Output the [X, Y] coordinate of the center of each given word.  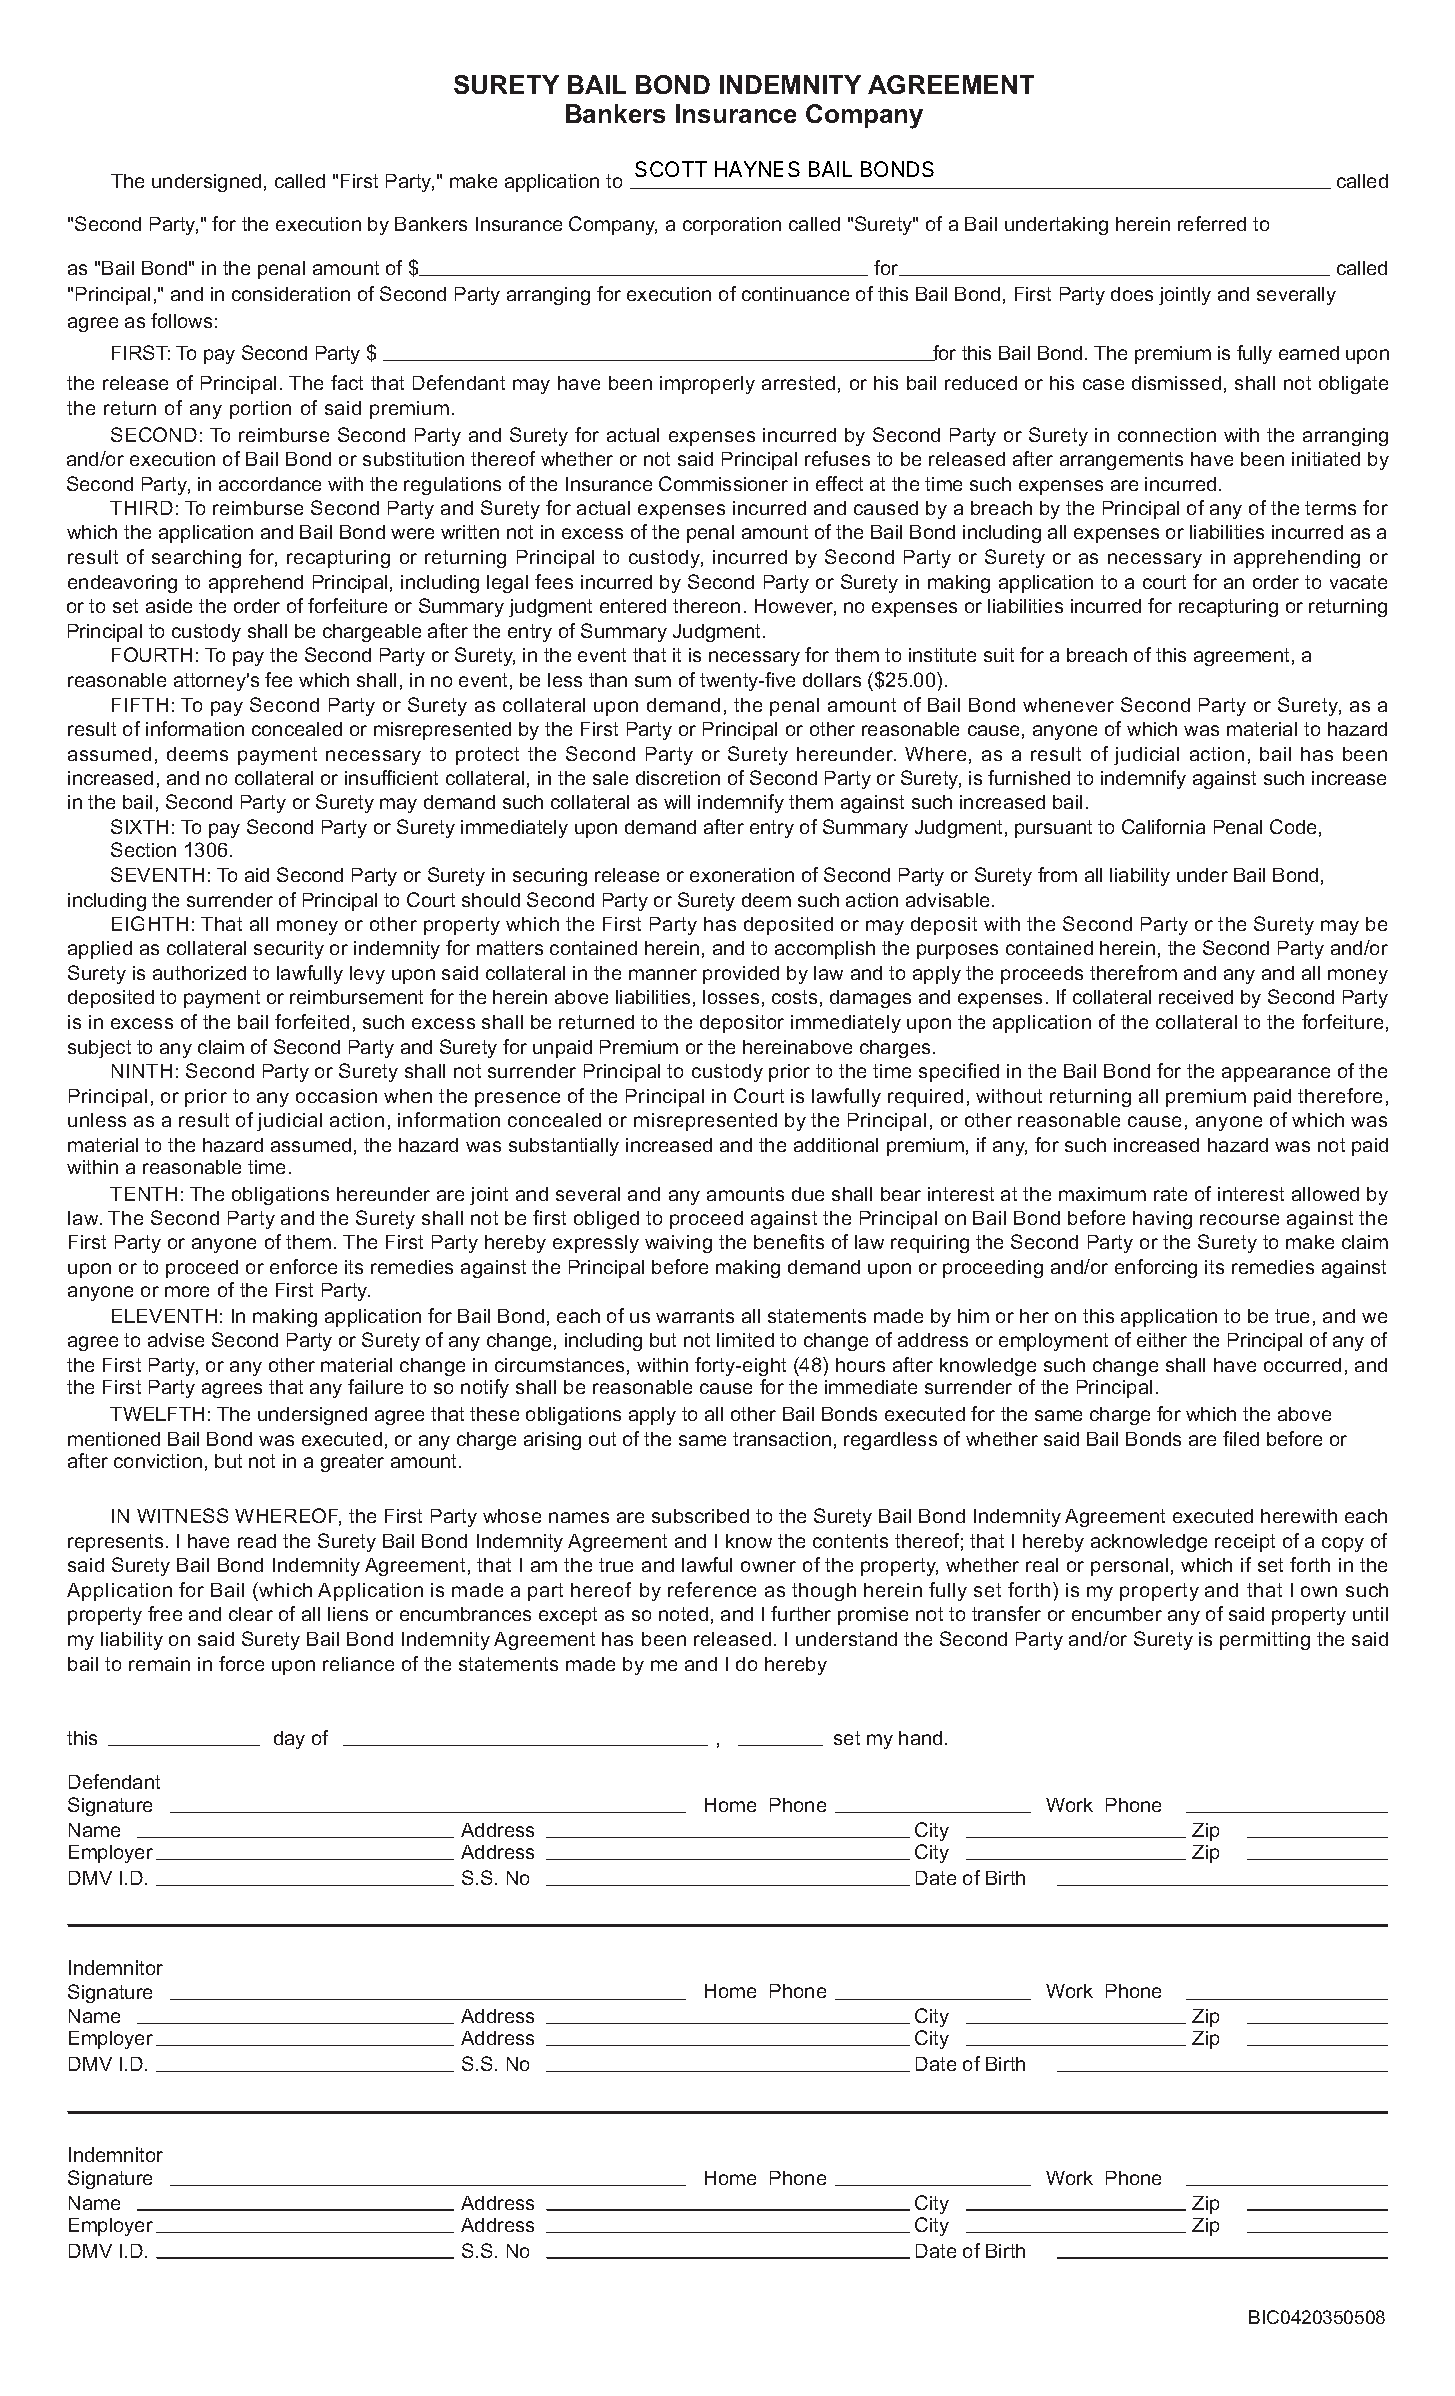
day [289, 1740]
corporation [732, 226]
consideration [291, 294]
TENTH [143, 1194]
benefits [789, 1241]
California [1163, 826]
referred [1212, 223]
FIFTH [140, 705]
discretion [678, 778]
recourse [1239, 1219]
